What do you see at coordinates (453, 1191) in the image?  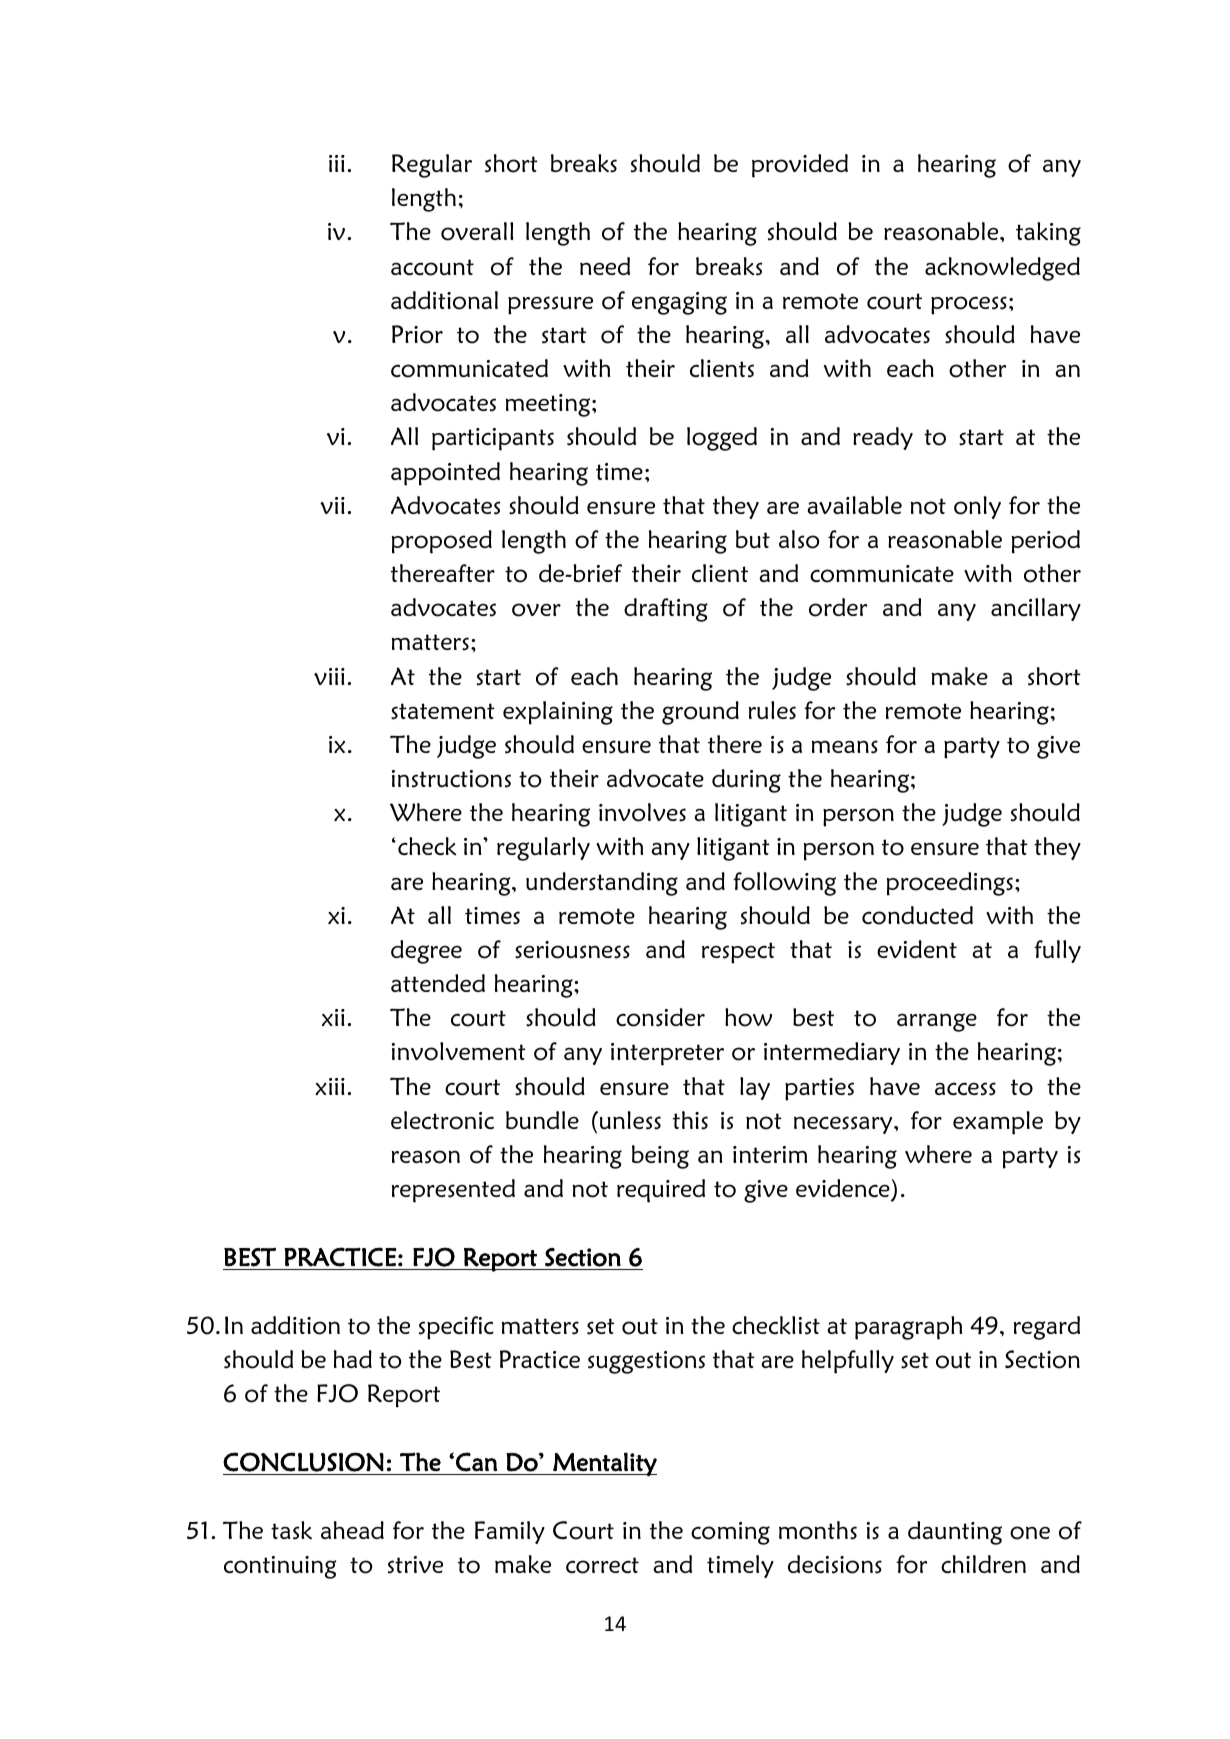 I see `represented` at bounding box center [453, 1191].
